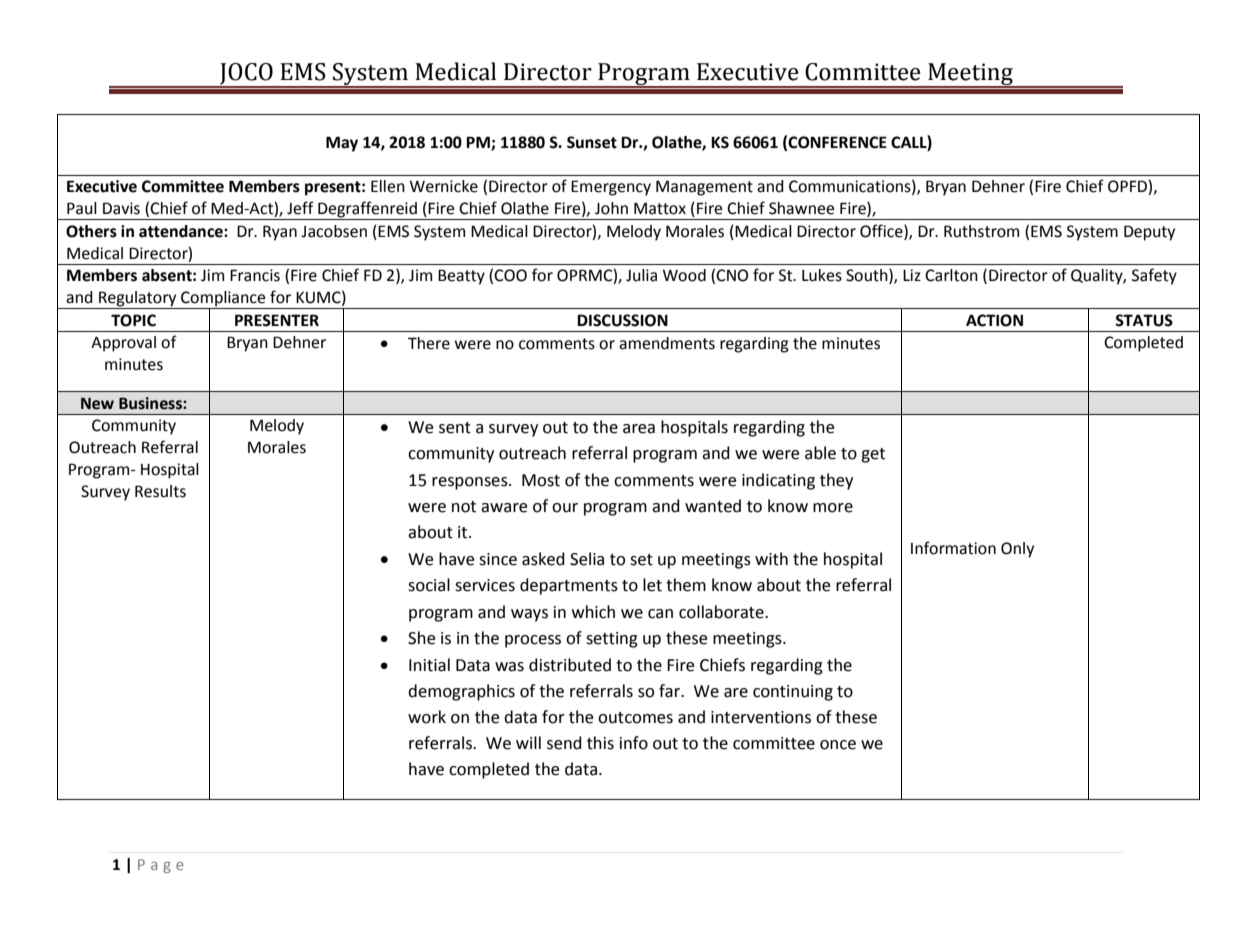 The image size is (1233, 952). I want to click on our, so click(565, 508).
